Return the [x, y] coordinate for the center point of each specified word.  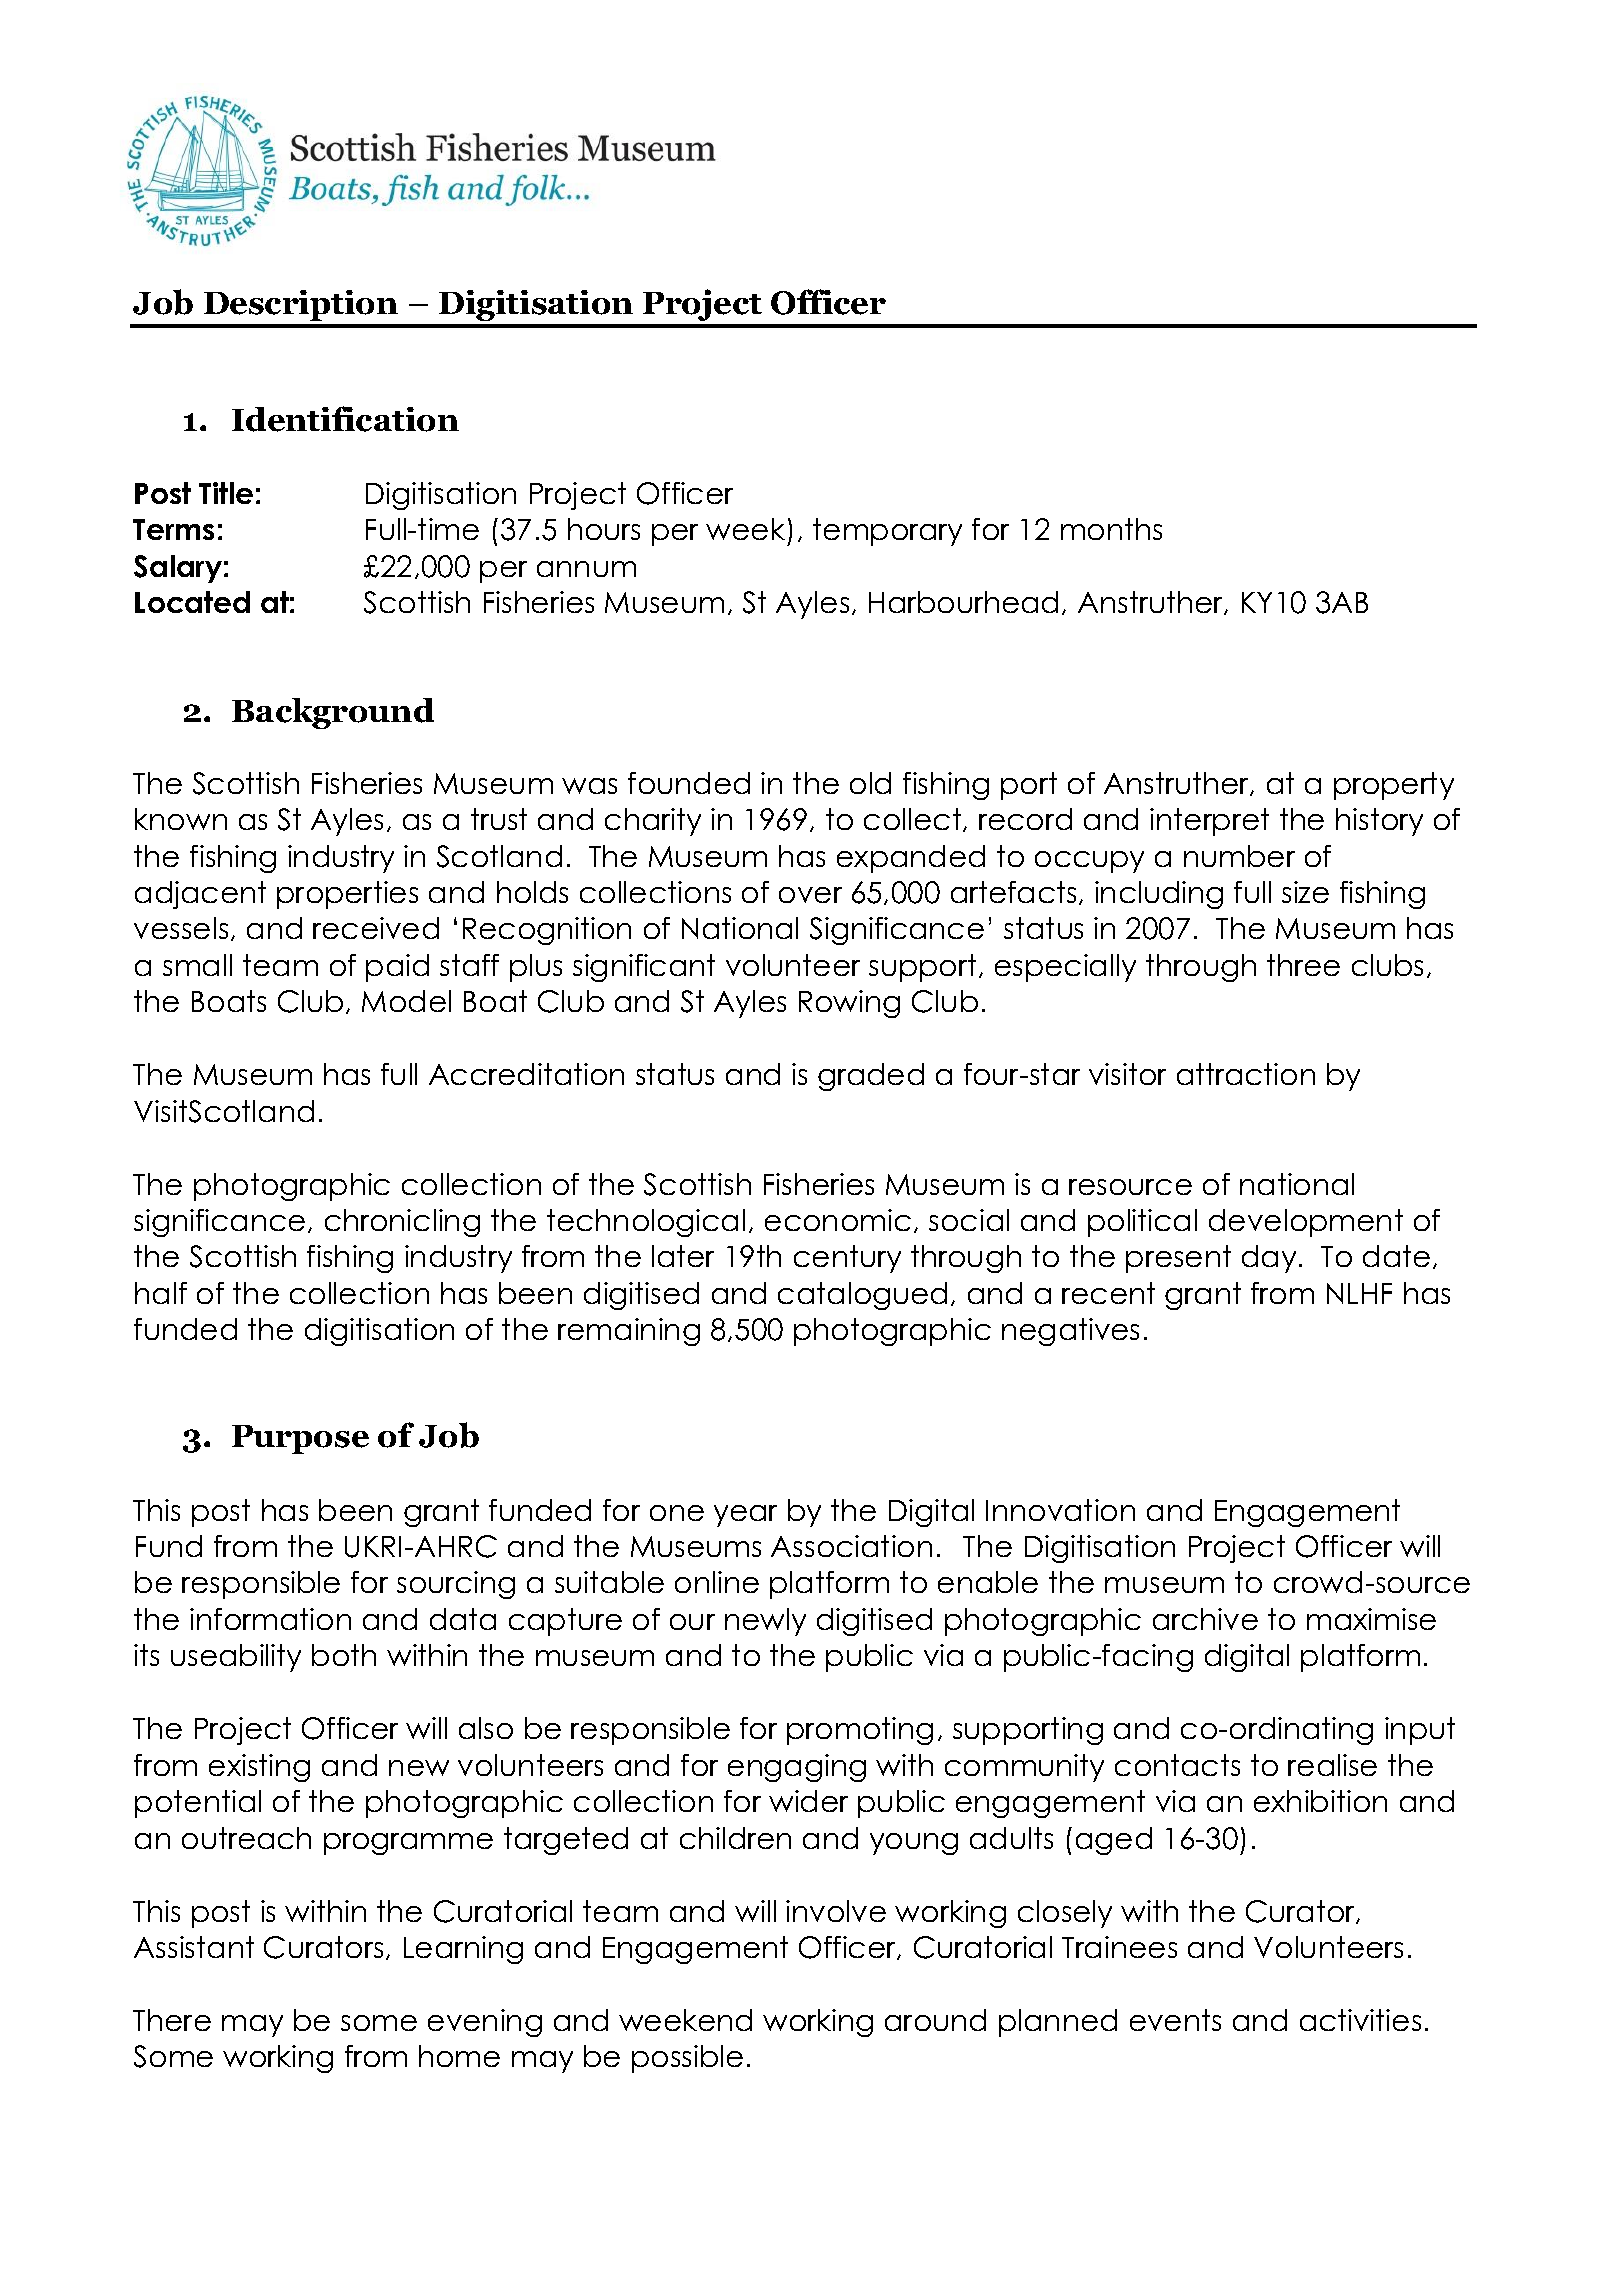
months [1111, 529]
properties [347, 895]
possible [687, 2059]
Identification [345, 419]
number [1239, 856]
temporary [887, 532]
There [172, 2020]
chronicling [402, 1223]
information [270, 1619]
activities [1360, 2020]
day [1269, 1259]
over [810, 895]
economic [838, 1220]
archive [1205, 1619]
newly [765, 1622]
